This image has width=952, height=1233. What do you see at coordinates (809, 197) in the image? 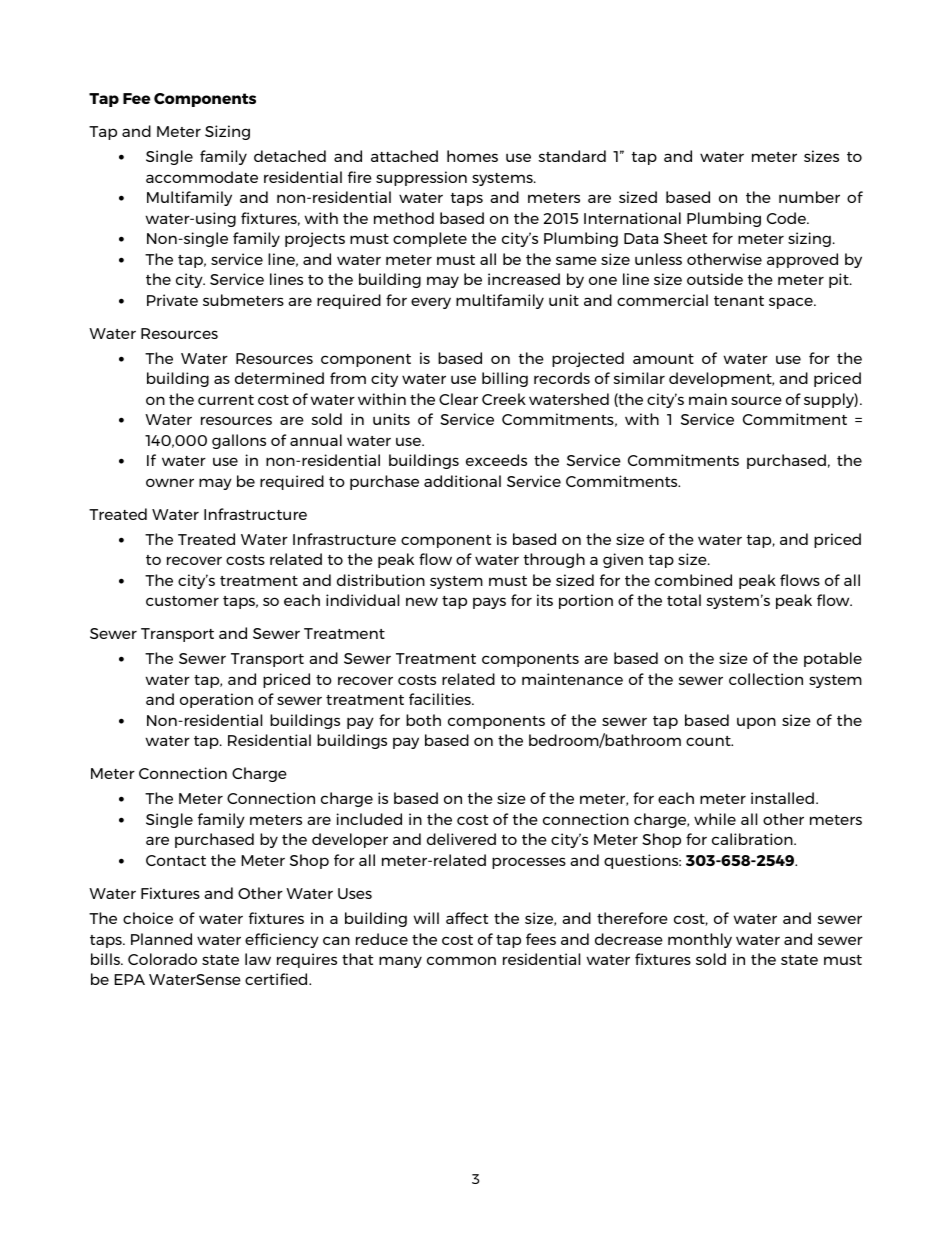
I see `number` at bounding box center [809, 197].
